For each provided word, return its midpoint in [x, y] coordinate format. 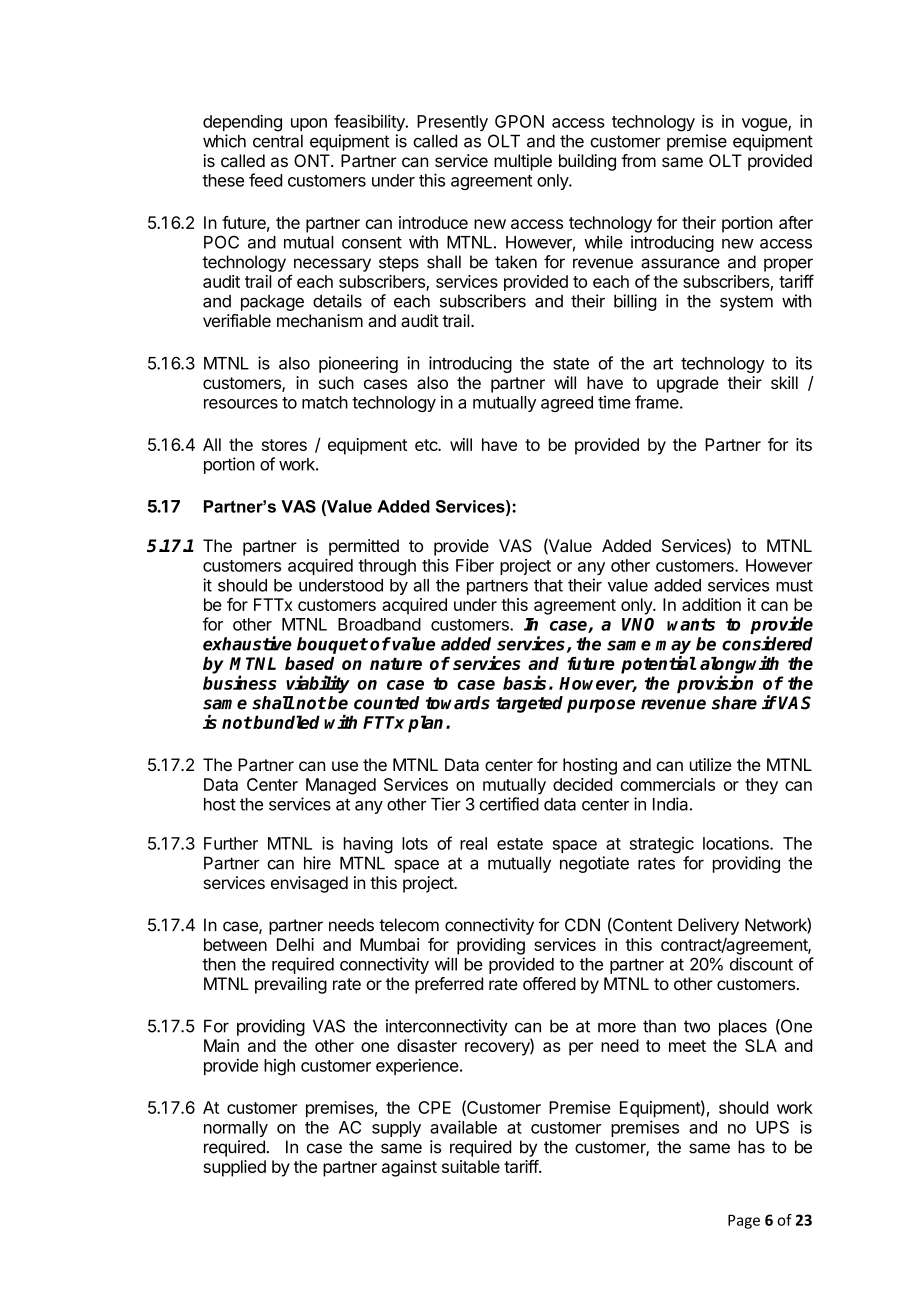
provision [715, 684]
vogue [765, 125]
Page [744, 1221]
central [278, 141]
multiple [523, 162]
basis [524, 682]
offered [549, 983]
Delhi [295, 944]
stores [284, 445]
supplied [235, 1168]
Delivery [708, 926]
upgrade [688, 384]
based [309, 663]
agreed [567, 404]
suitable [471, 1166]
